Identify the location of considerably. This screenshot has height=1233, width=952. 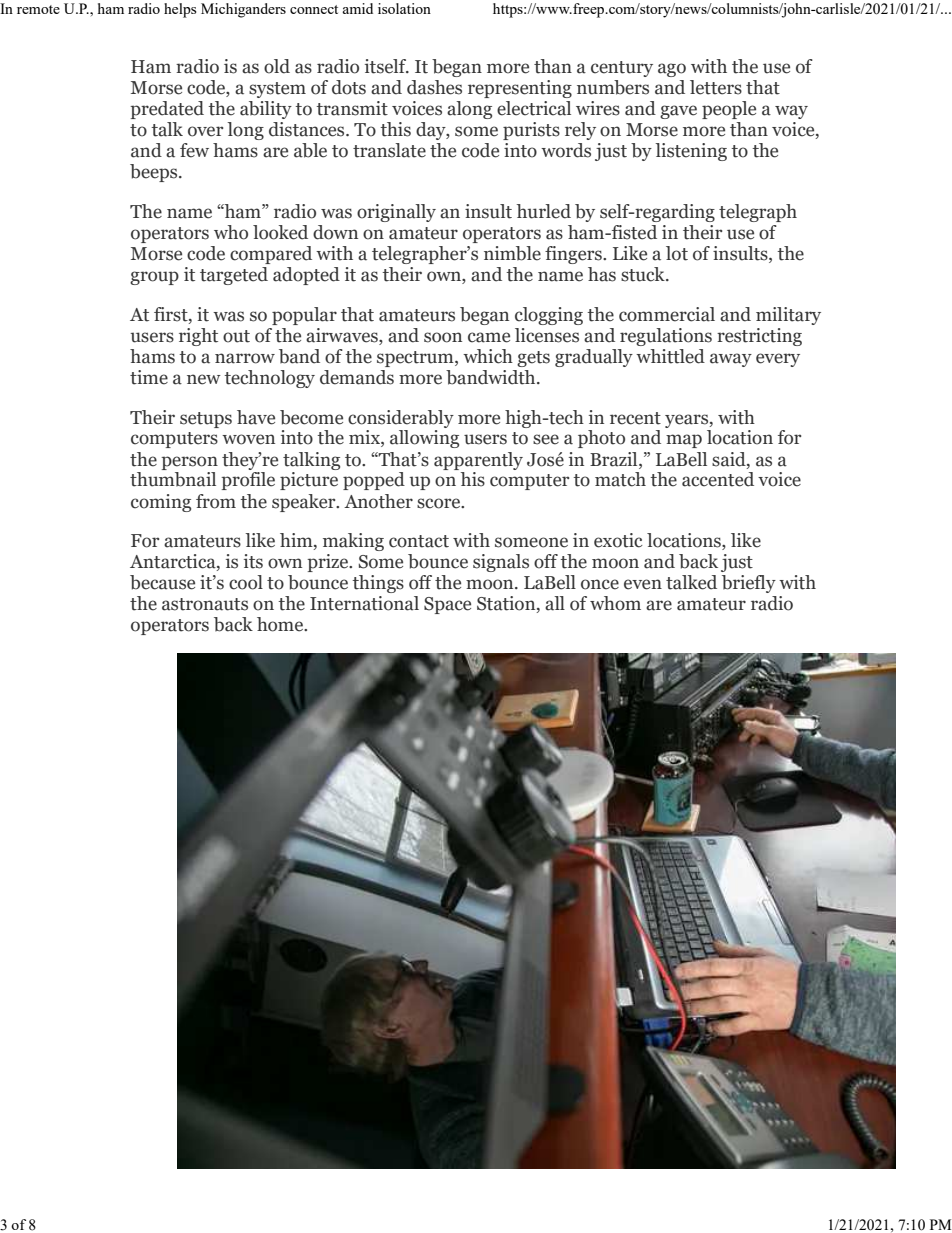
(401, 419).
